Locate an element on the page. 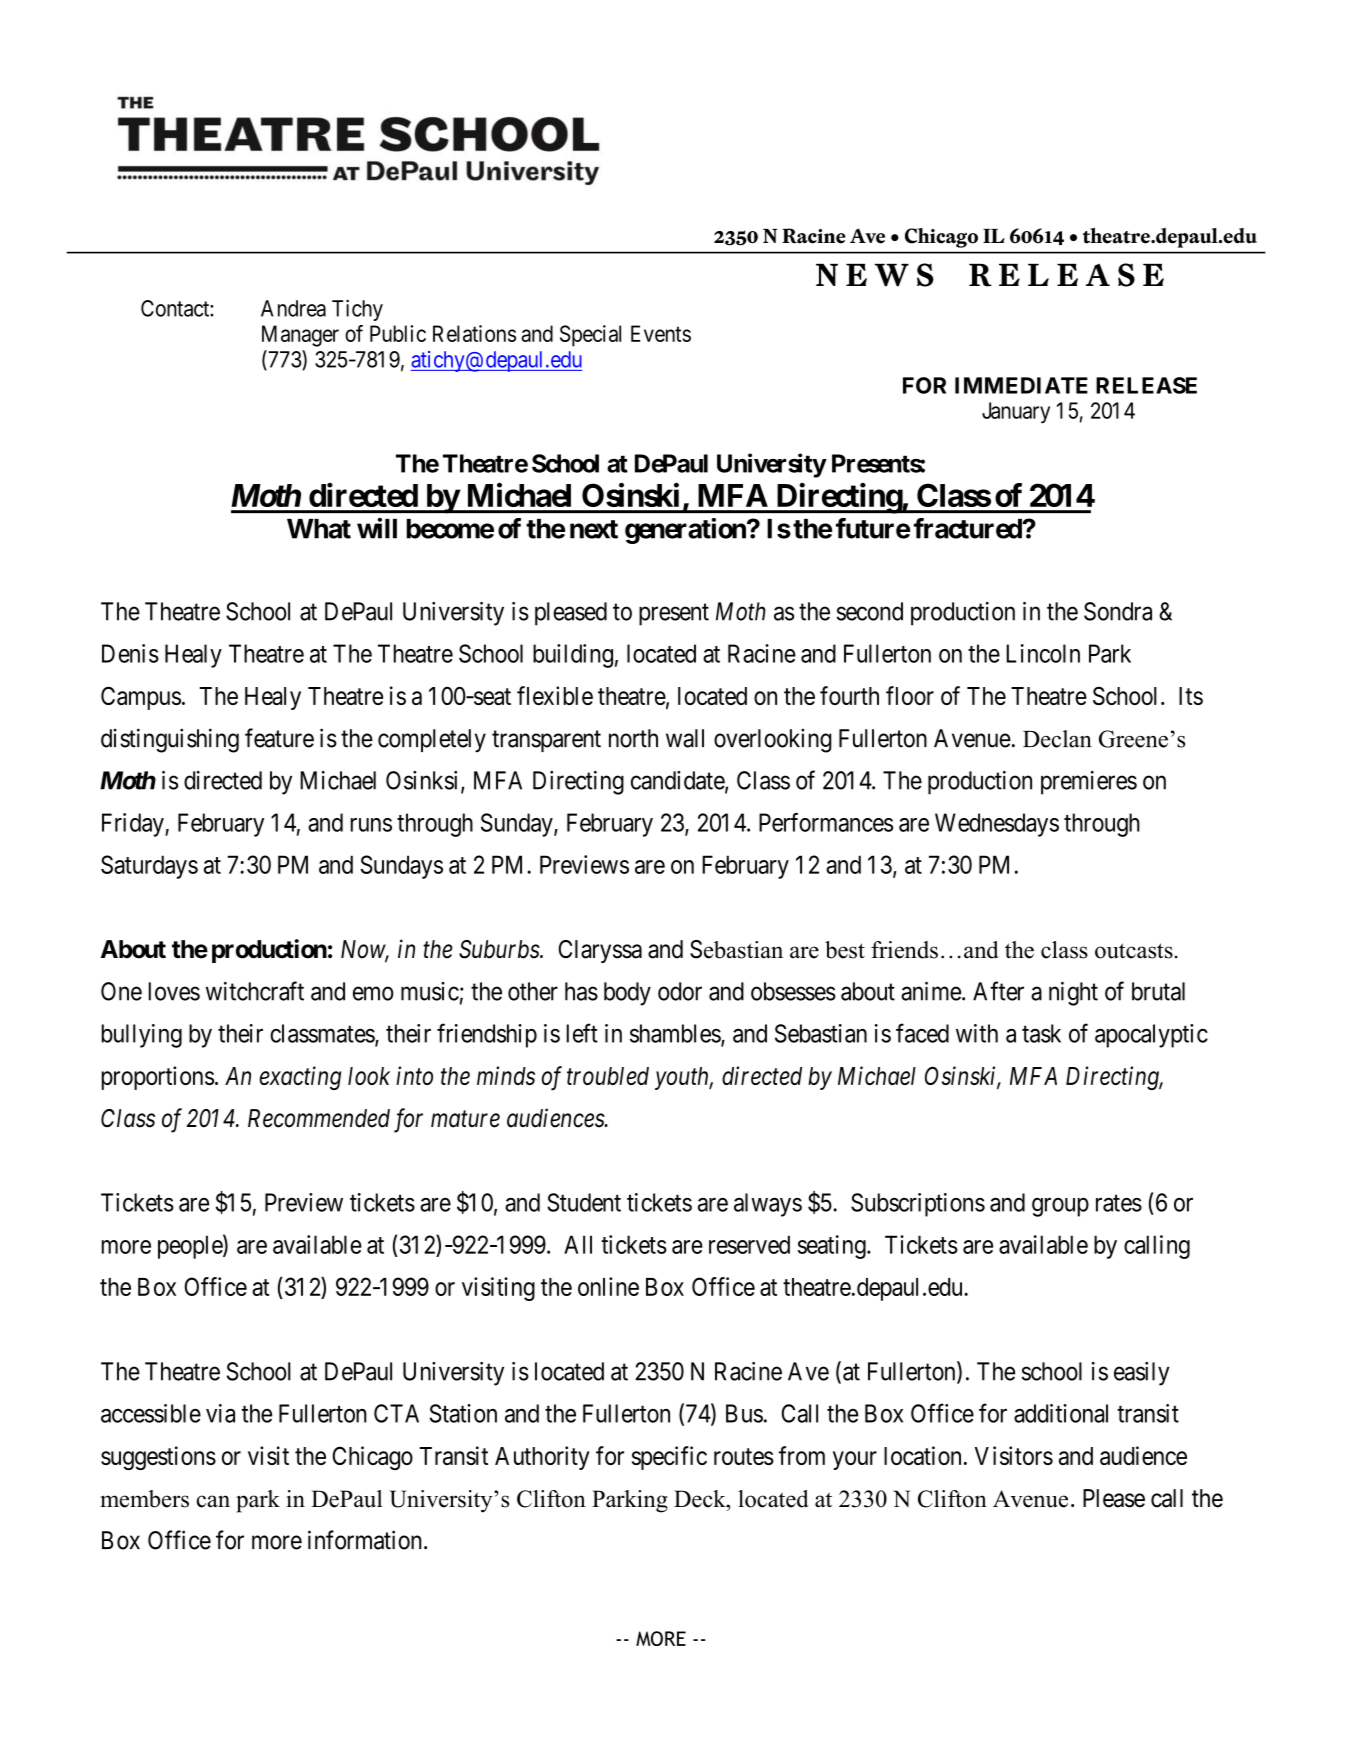  Lincoln is located at coordinates (1043, 653).
